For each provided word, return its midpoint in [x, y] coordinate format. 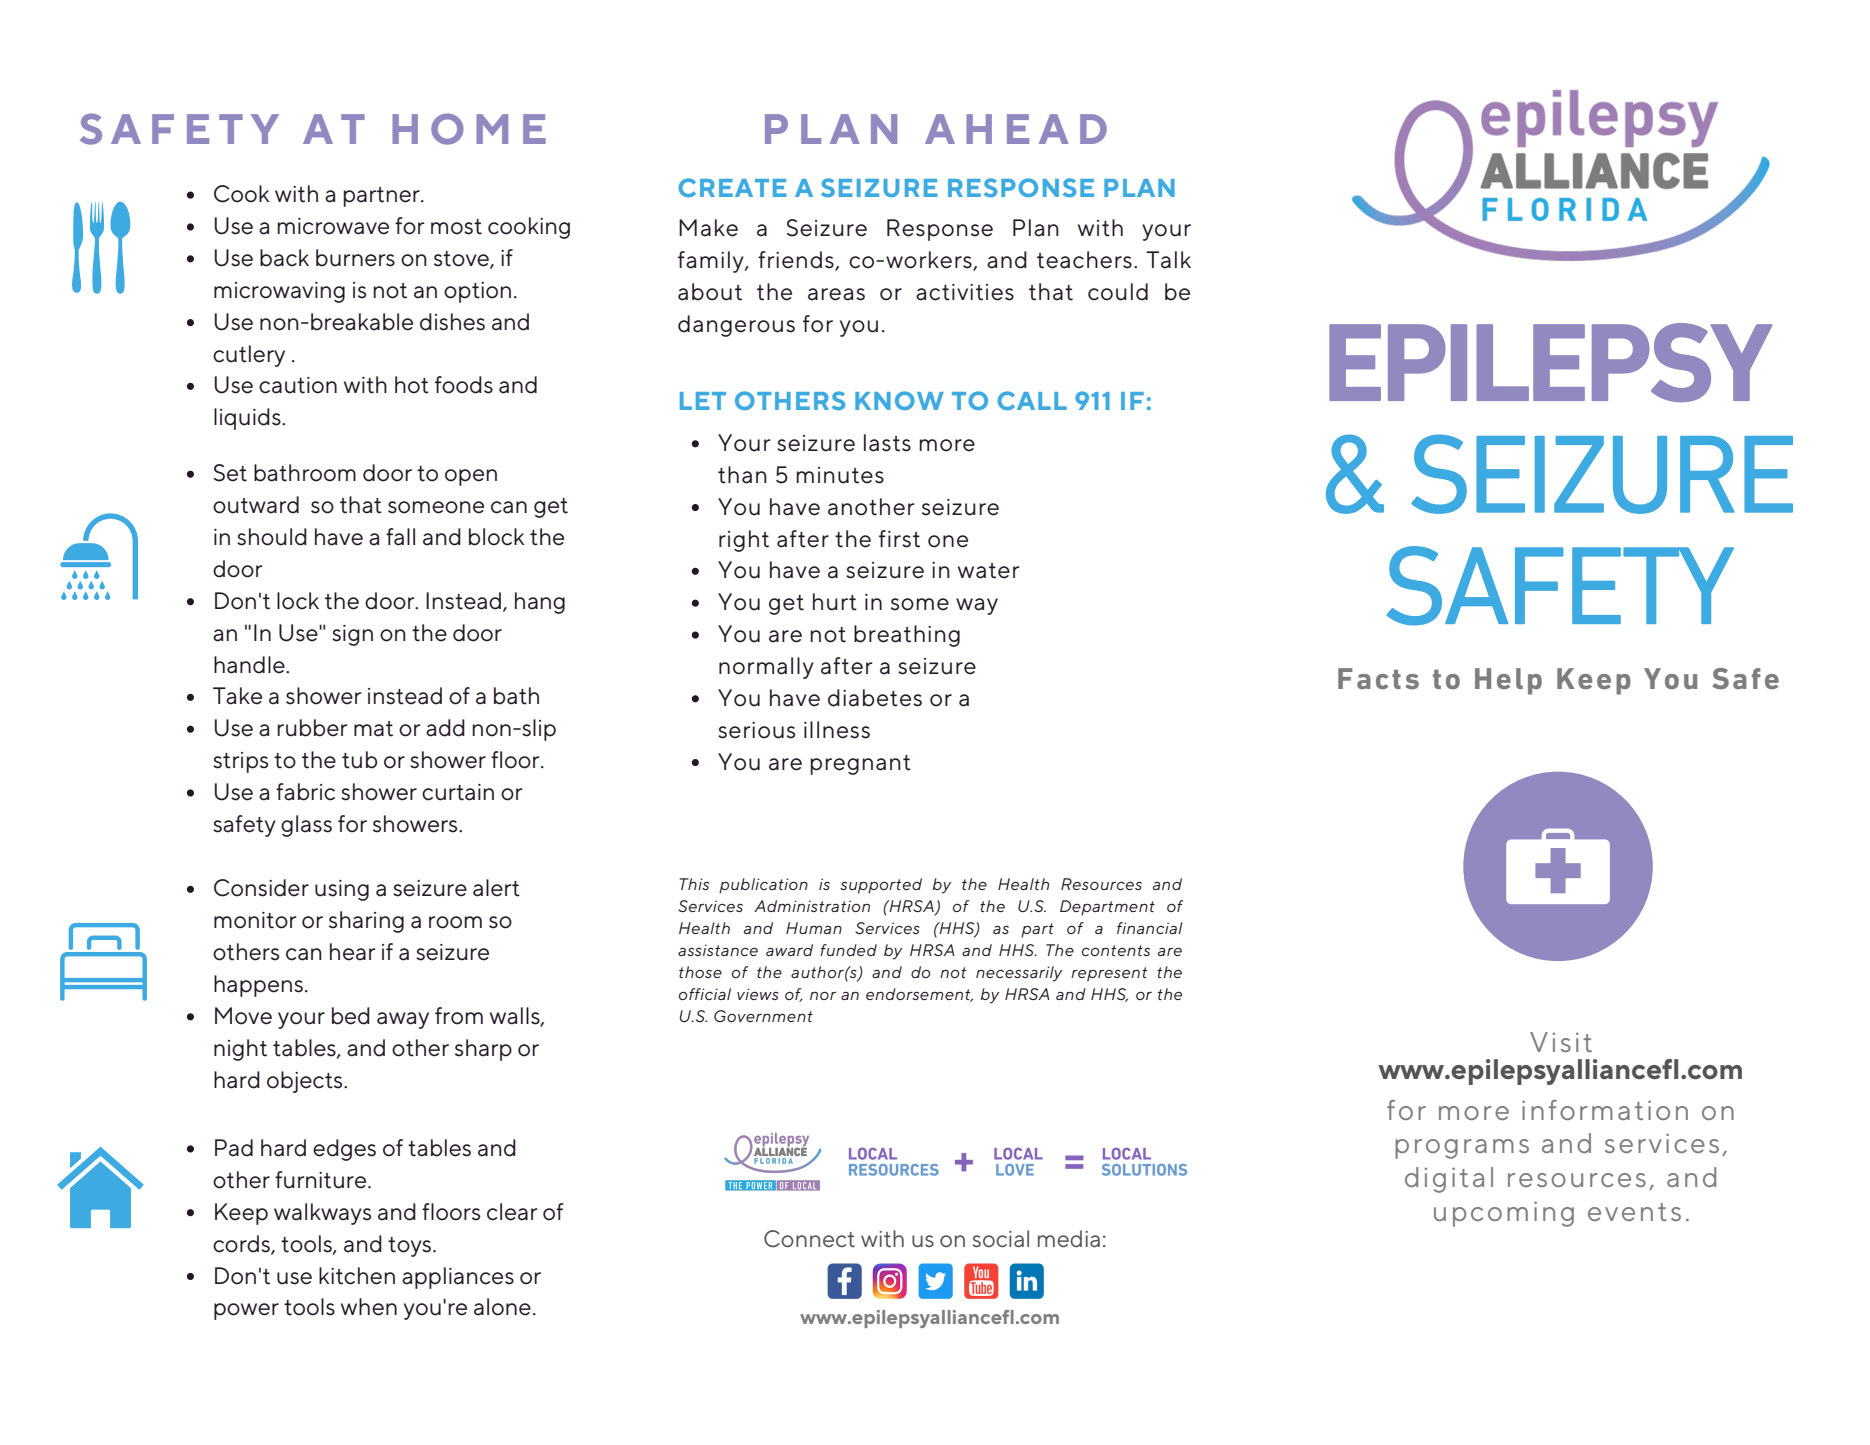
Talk [1168, 260]
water [989, 571]
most [456, 227]
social [1000, 1239]
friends [797, 261]
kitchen [357, 1276]
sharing [366, 922]
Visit [1561, 1042]
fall [400, 537]
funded [848, 950]
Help [1508, 681]
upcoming [1504, 1214]
